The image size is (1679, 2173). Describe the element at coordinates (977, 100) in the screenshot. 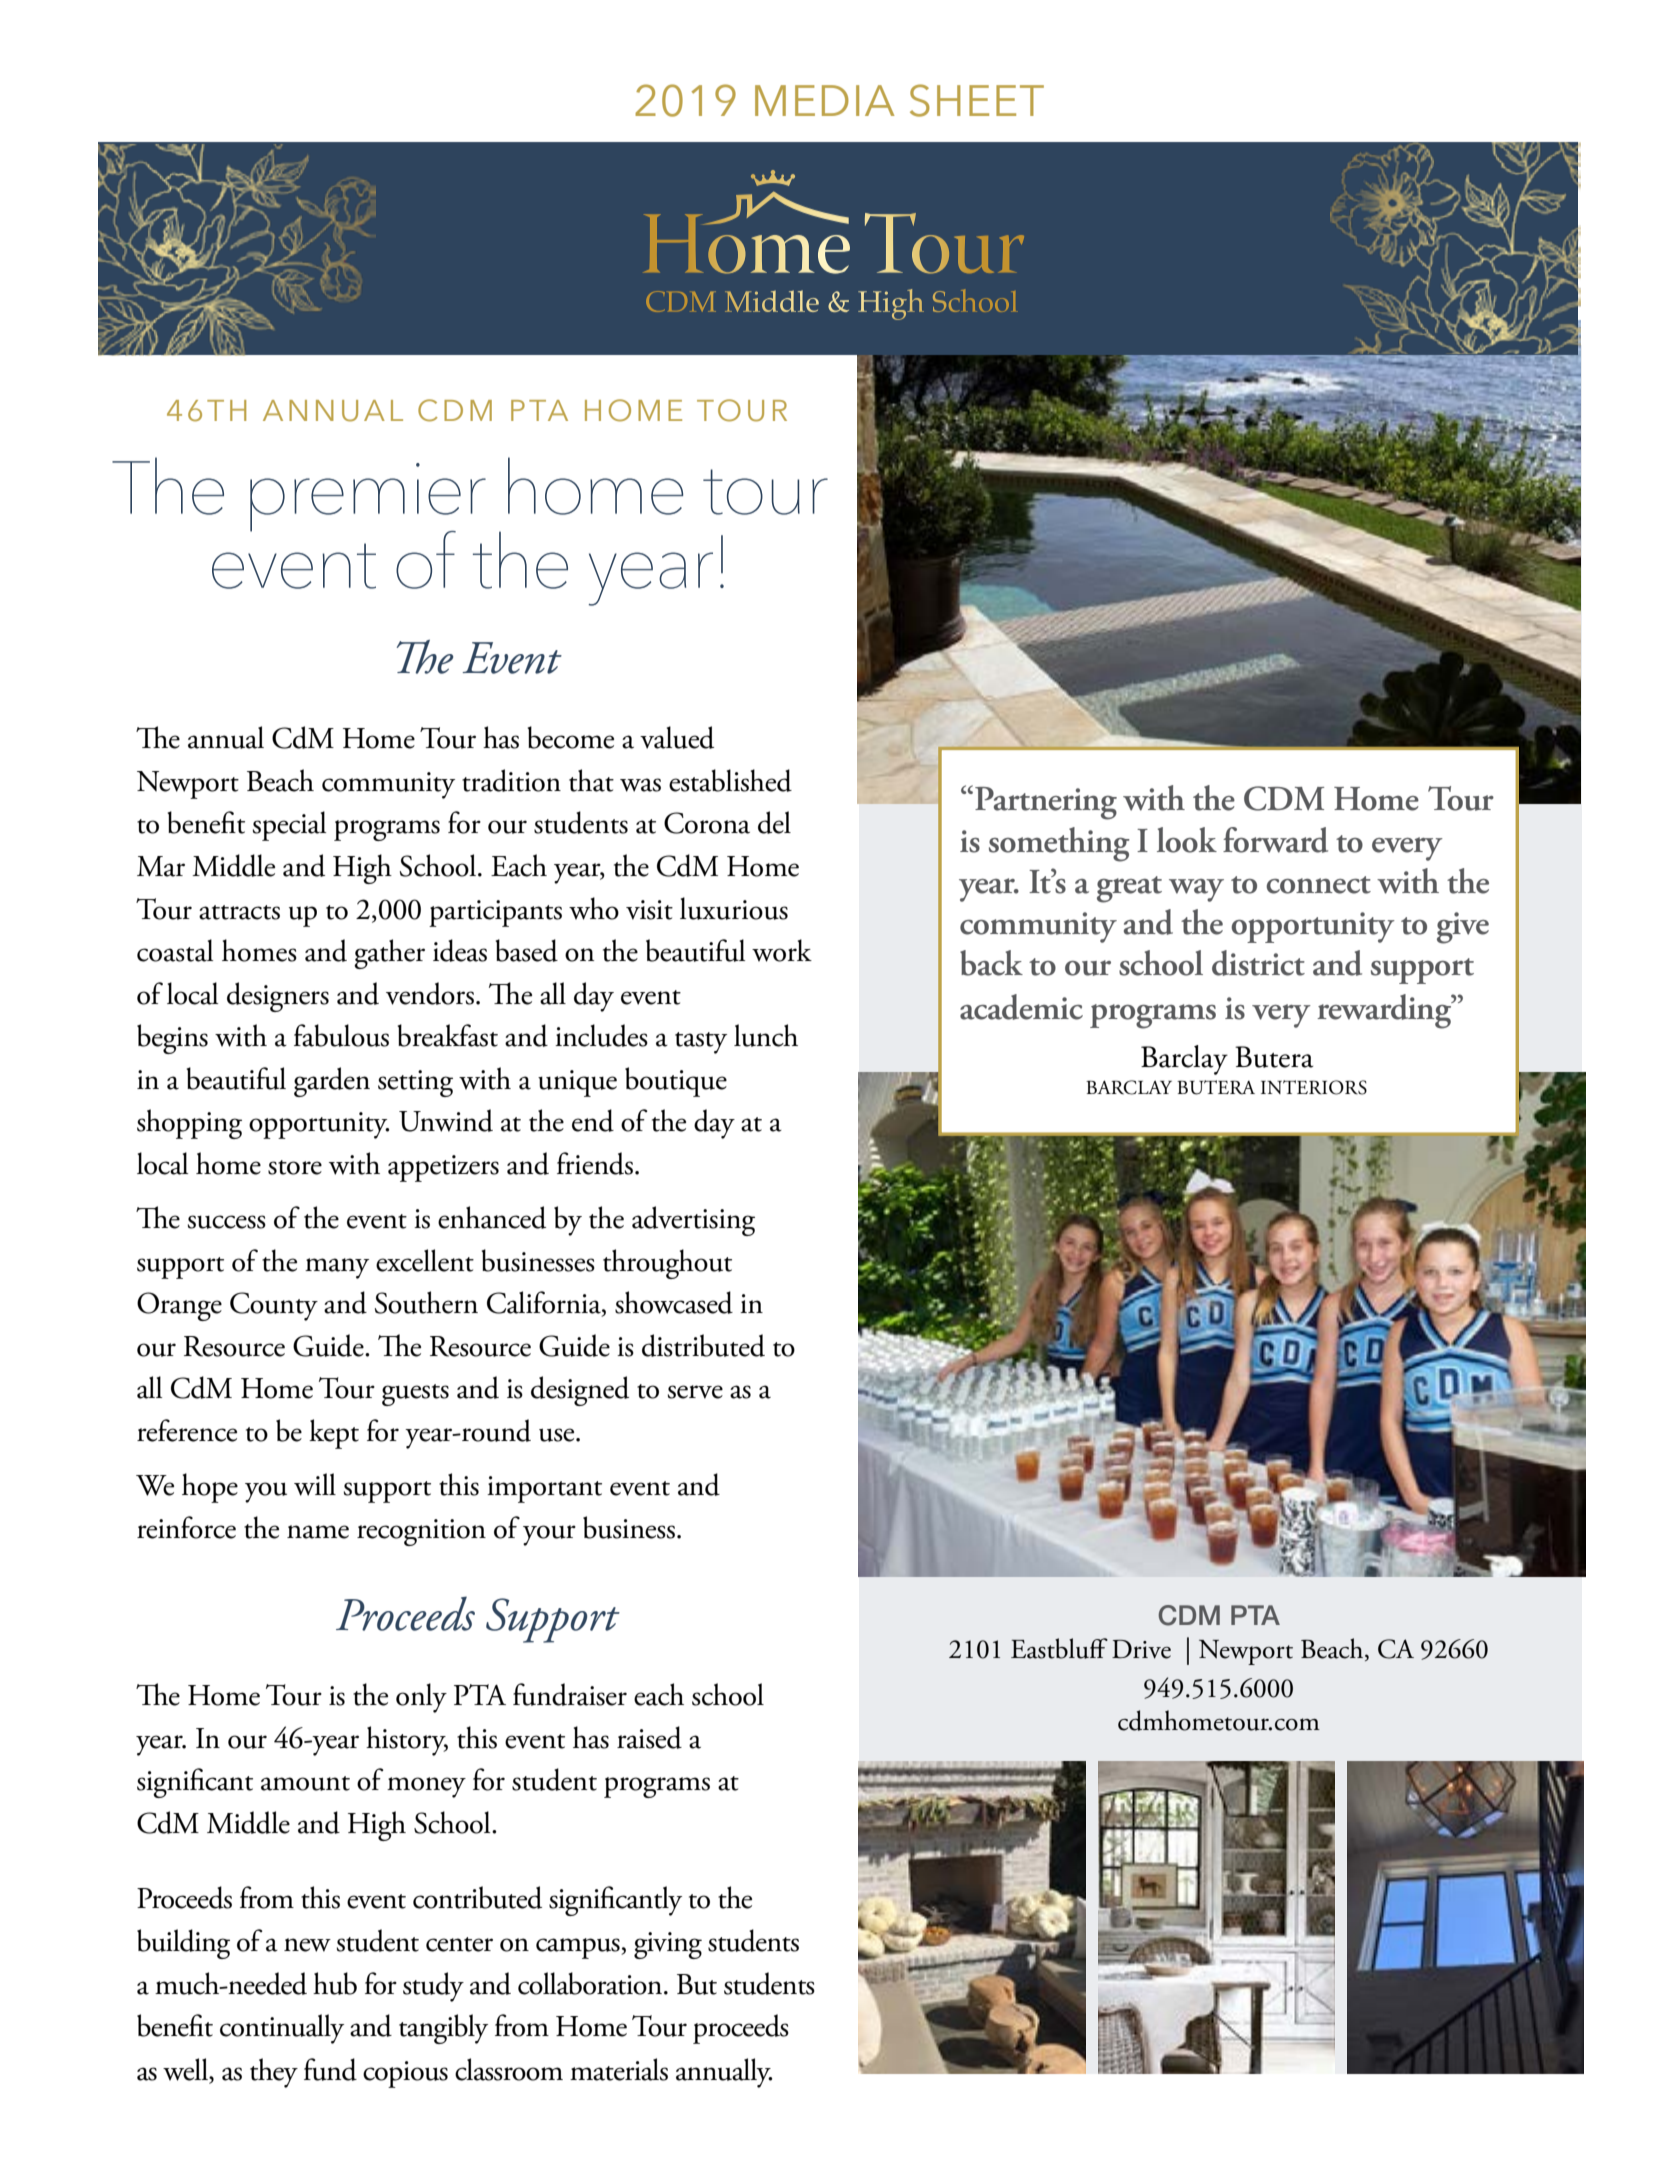

I see `SHEET` at that location.
